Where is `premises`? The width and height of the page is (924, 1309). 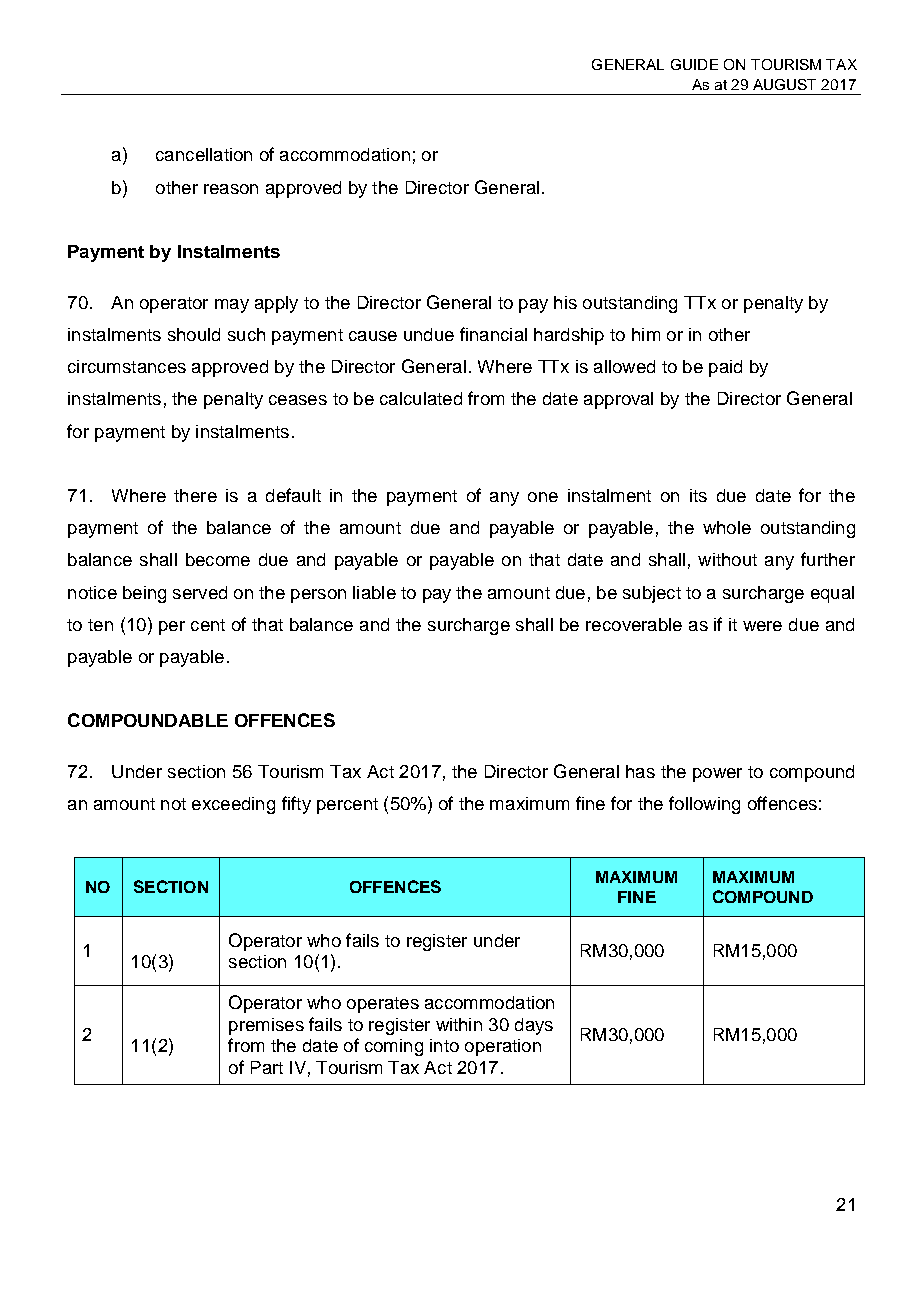
premises is located at coordinates (266, 1026).
